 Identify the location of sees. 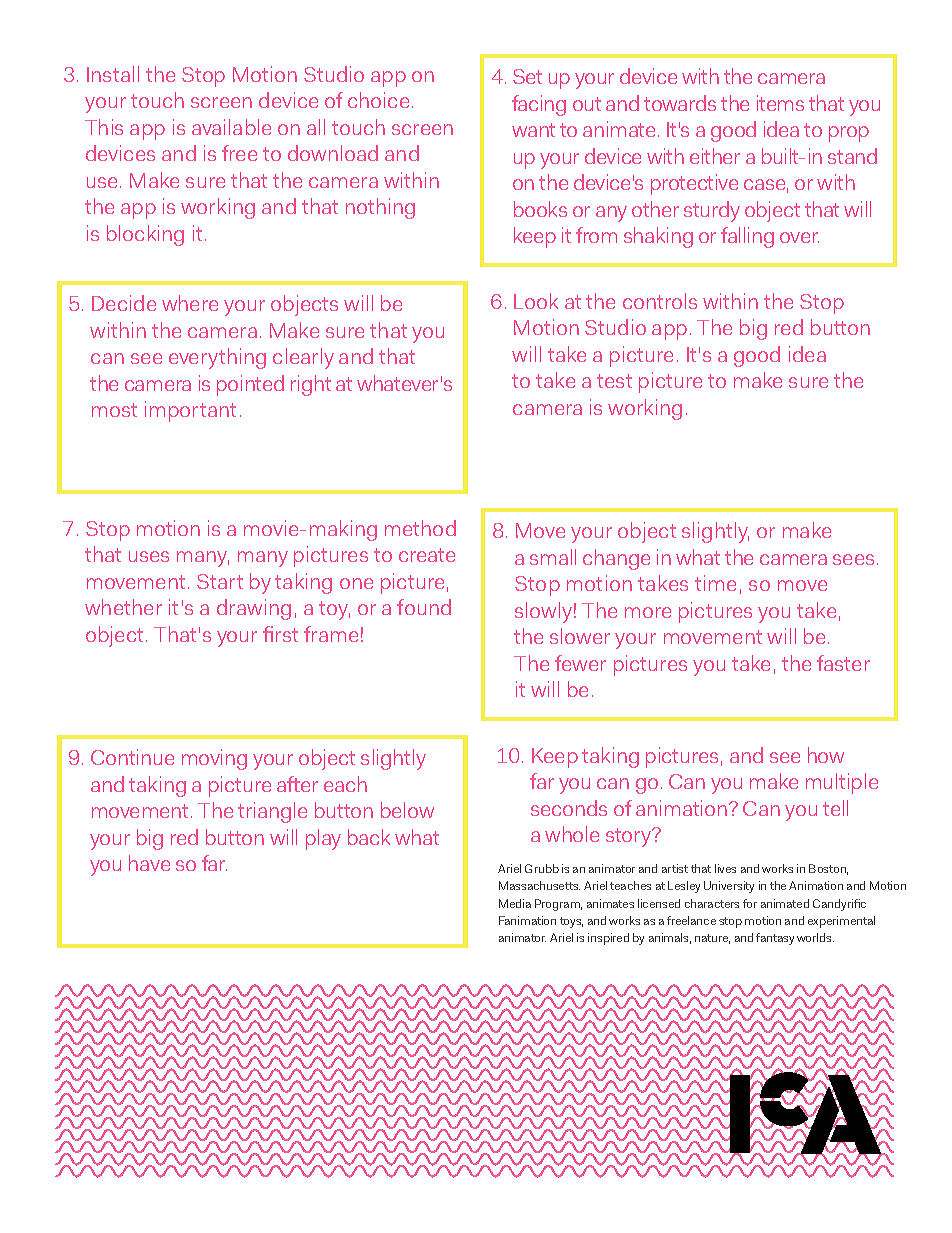
(853, 559).
